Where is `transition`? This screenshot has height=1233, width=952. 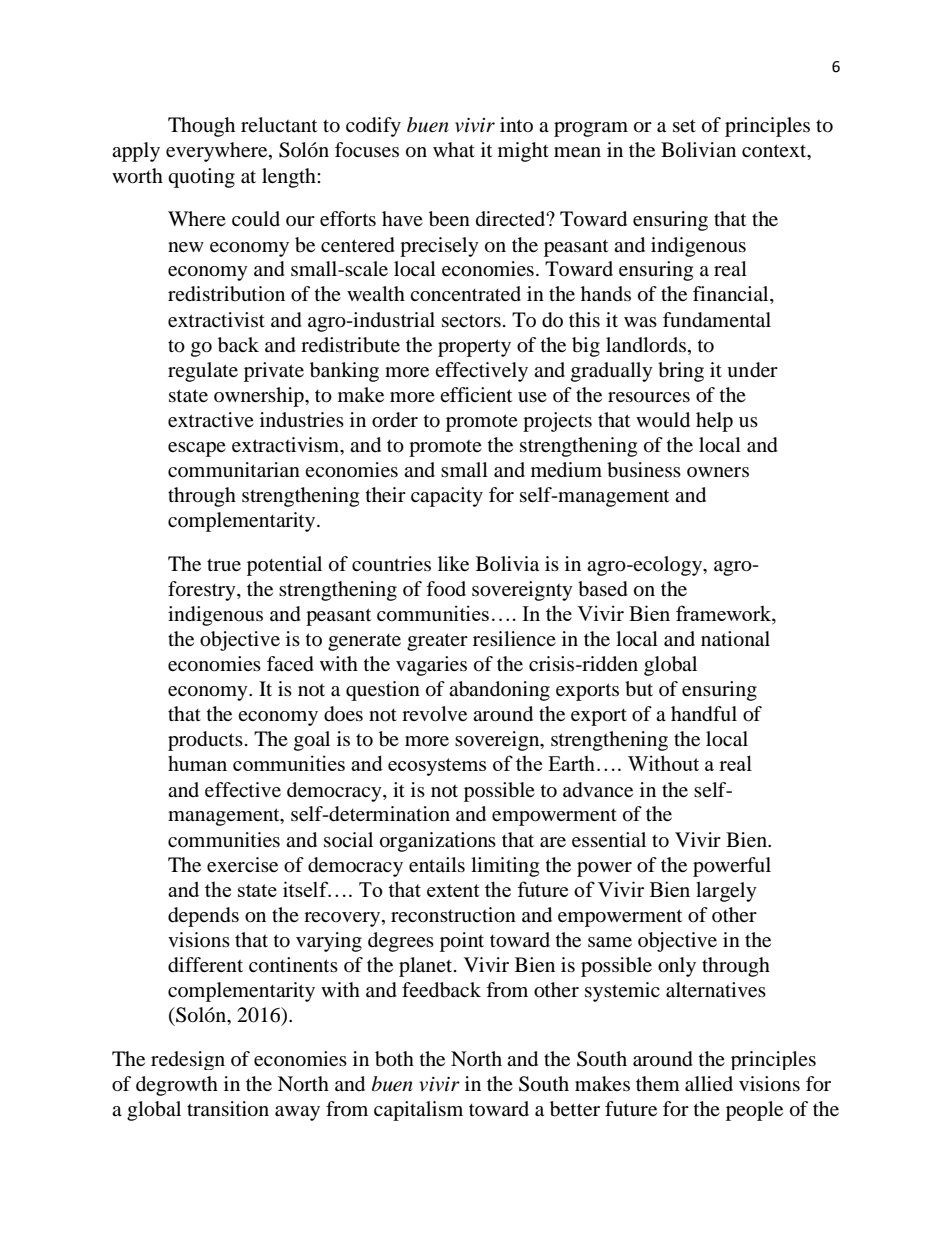
transition is located at coordinates (228, 1109).
